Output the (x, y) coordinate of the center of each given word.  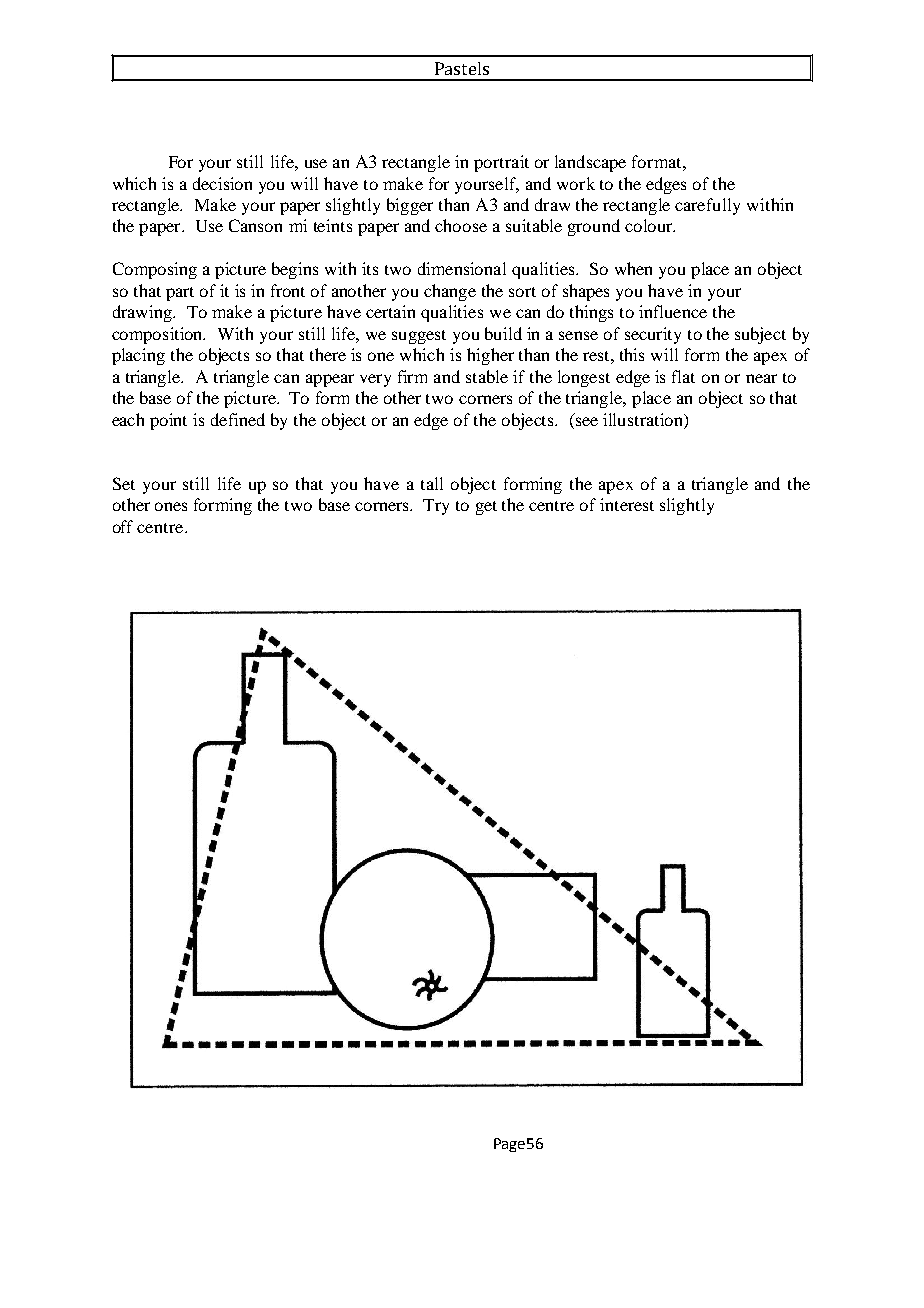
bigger (410, 206)
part (180, 294)
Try (436, 507)
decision (222, 183)
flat (683, 376)
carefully (707, 206)
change (450, 292)
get (486, 508)
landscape (590, 163)
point (168, 421)
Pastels (462, 68)
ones (171, 506)
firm (412, 376)
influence (673, 311)
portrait (501, 163)
